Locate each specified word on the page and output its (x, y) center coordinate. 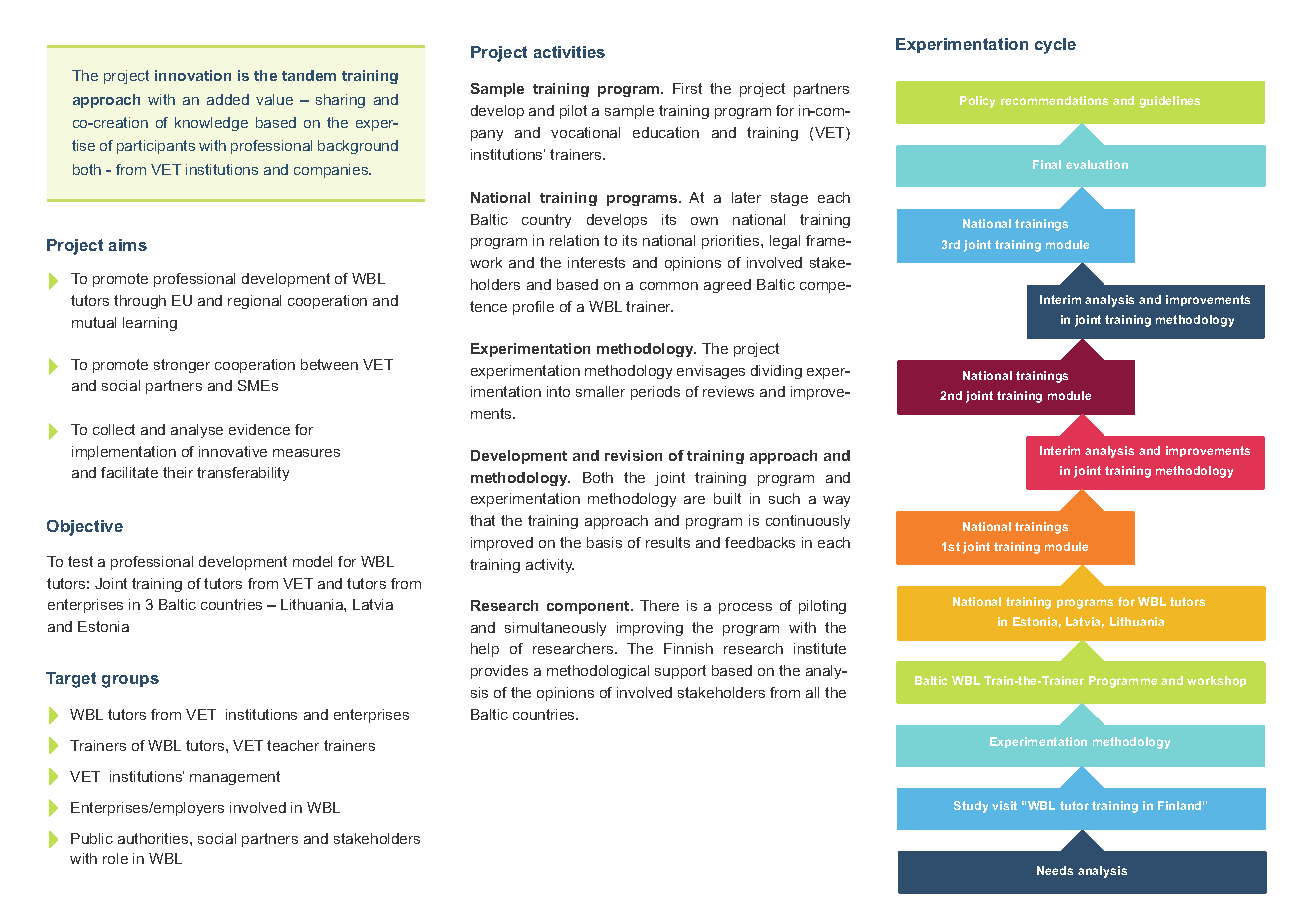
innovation (193, 75)
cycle (1055, 46)
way (836, 501)
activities (569, 52)
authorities (154, 838)
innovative (233, 451)
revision (633, 455)
